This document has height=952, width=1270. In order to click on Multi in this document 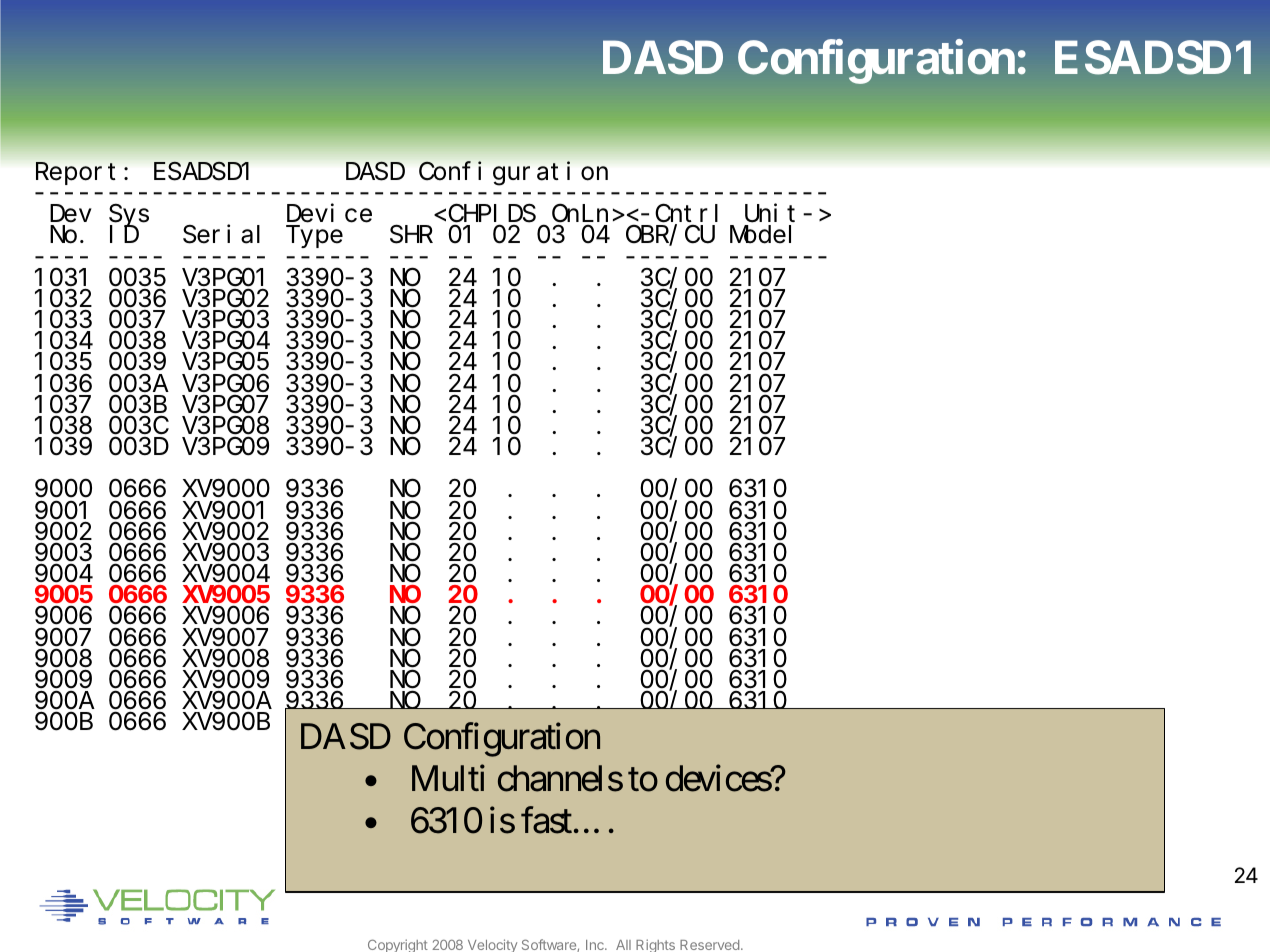, I will do `click(448, 778)`.
